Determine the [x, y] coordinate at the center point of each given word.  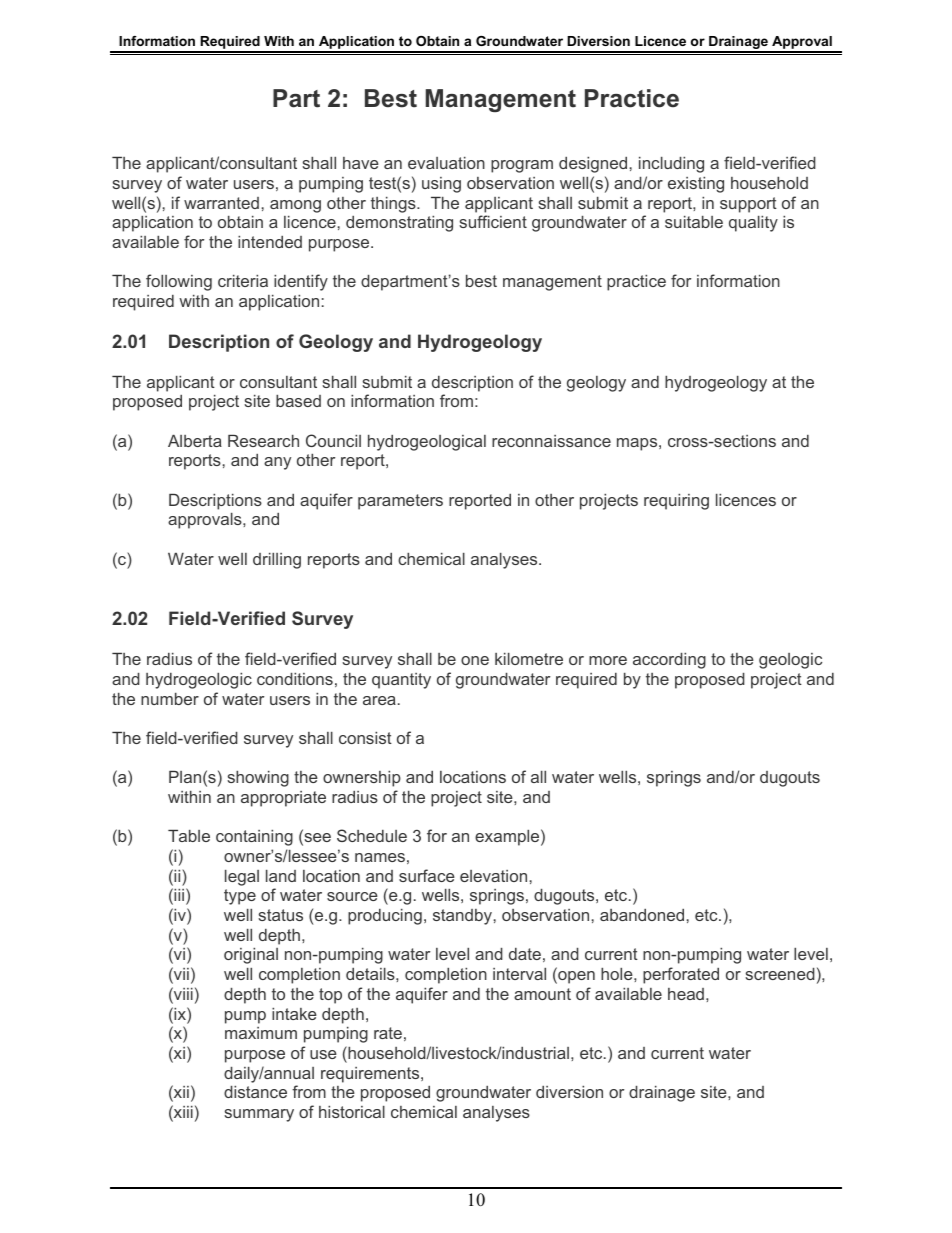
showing [258, 779]
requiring [676, 502]
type [240, 897]
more [608, 660]
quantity [401, 681]
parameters [400, 502]
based [298, 401]
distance [255, 1092]
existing [696, 185]
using [441, 185]
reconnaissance [551, 441]
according [669, 661]
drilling [277, 561]
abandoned [642, 915]
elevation [493, 876]
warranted [221, 203]
